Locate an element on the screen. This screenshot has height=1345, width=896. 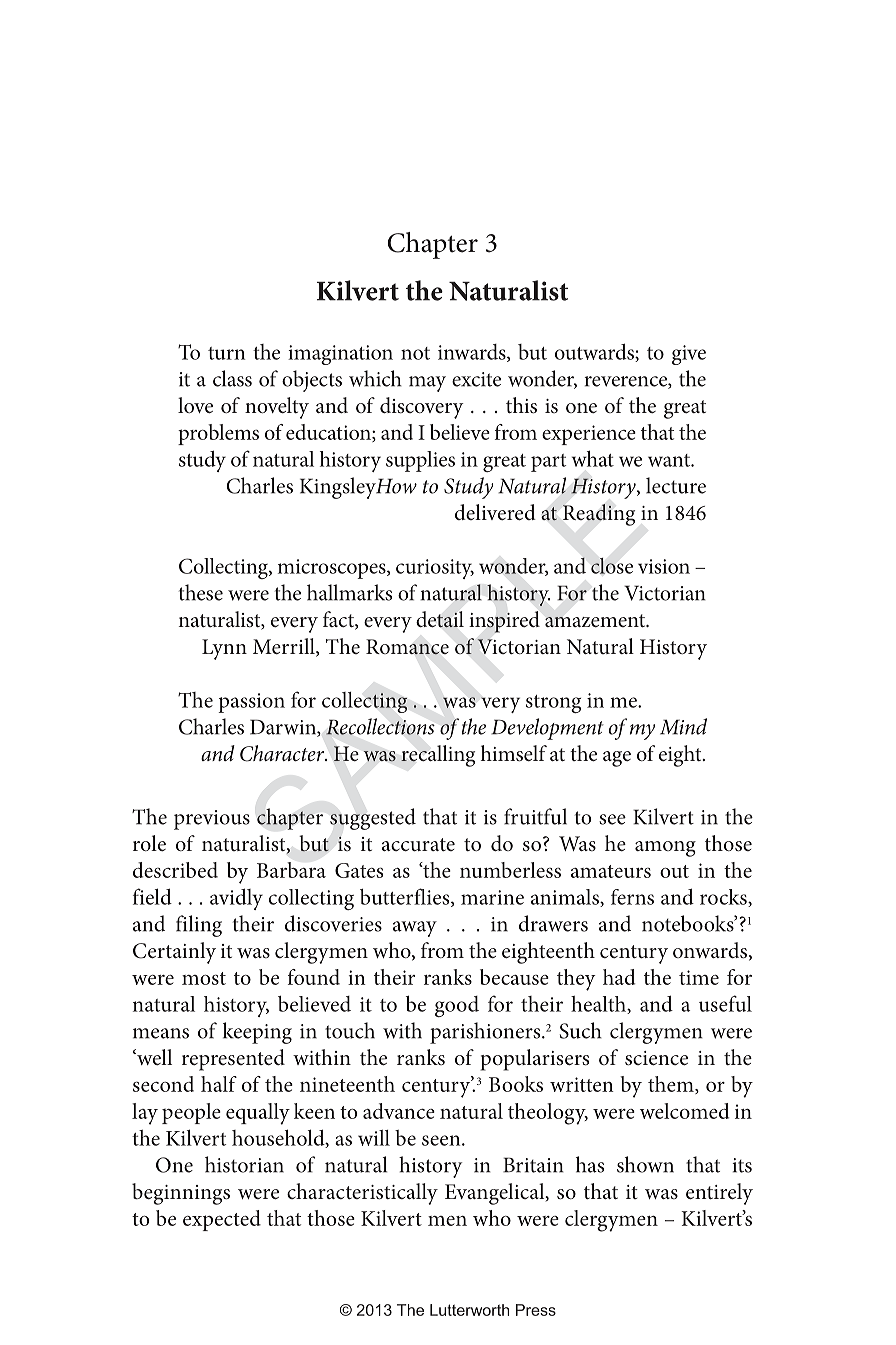
accurate is located at coordinates (418, 845).
